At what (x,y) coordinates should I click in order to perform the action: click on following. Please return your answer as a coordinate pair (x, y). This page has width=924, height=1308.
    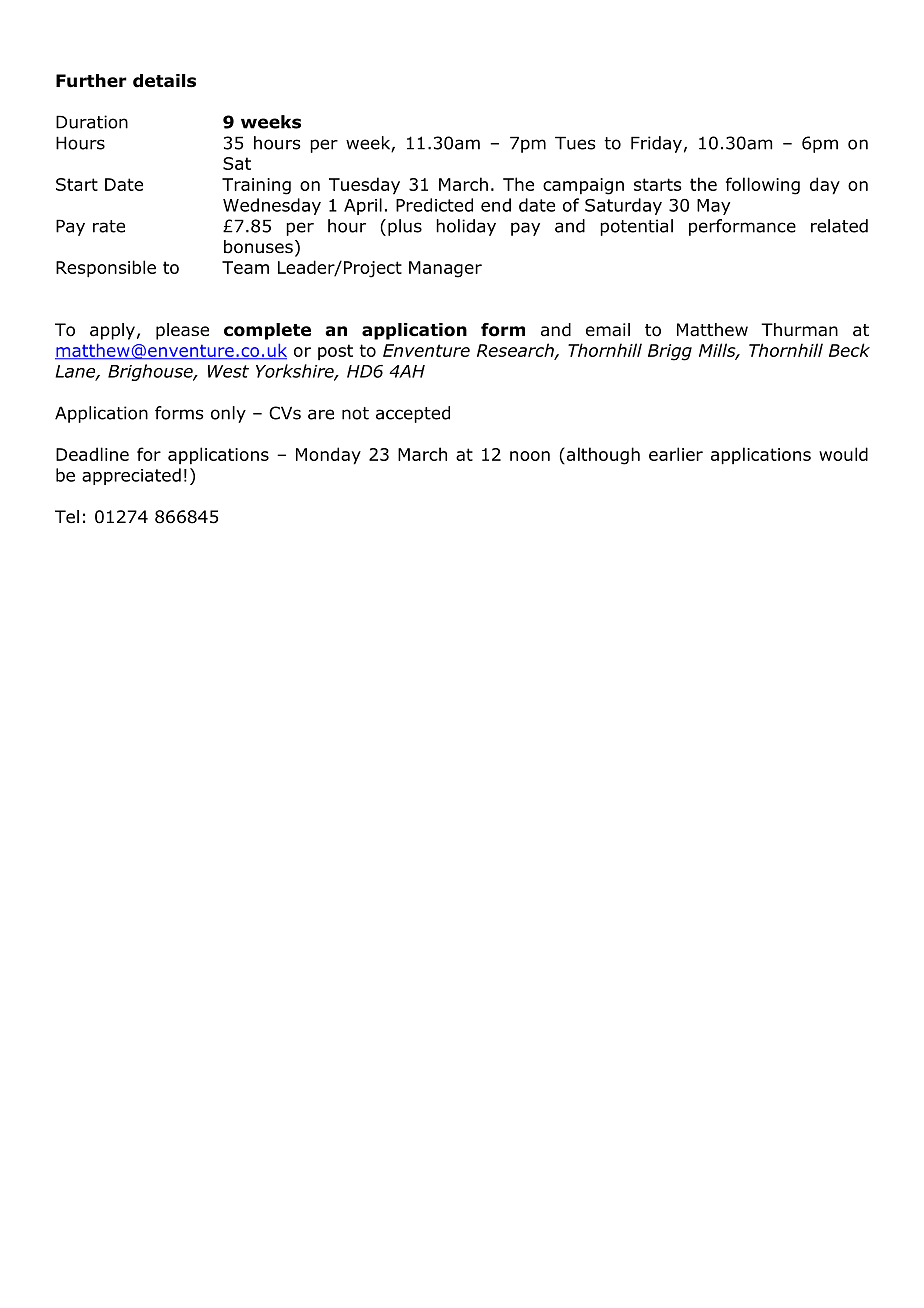
    Looking at the image, I should click on (763, 186).
